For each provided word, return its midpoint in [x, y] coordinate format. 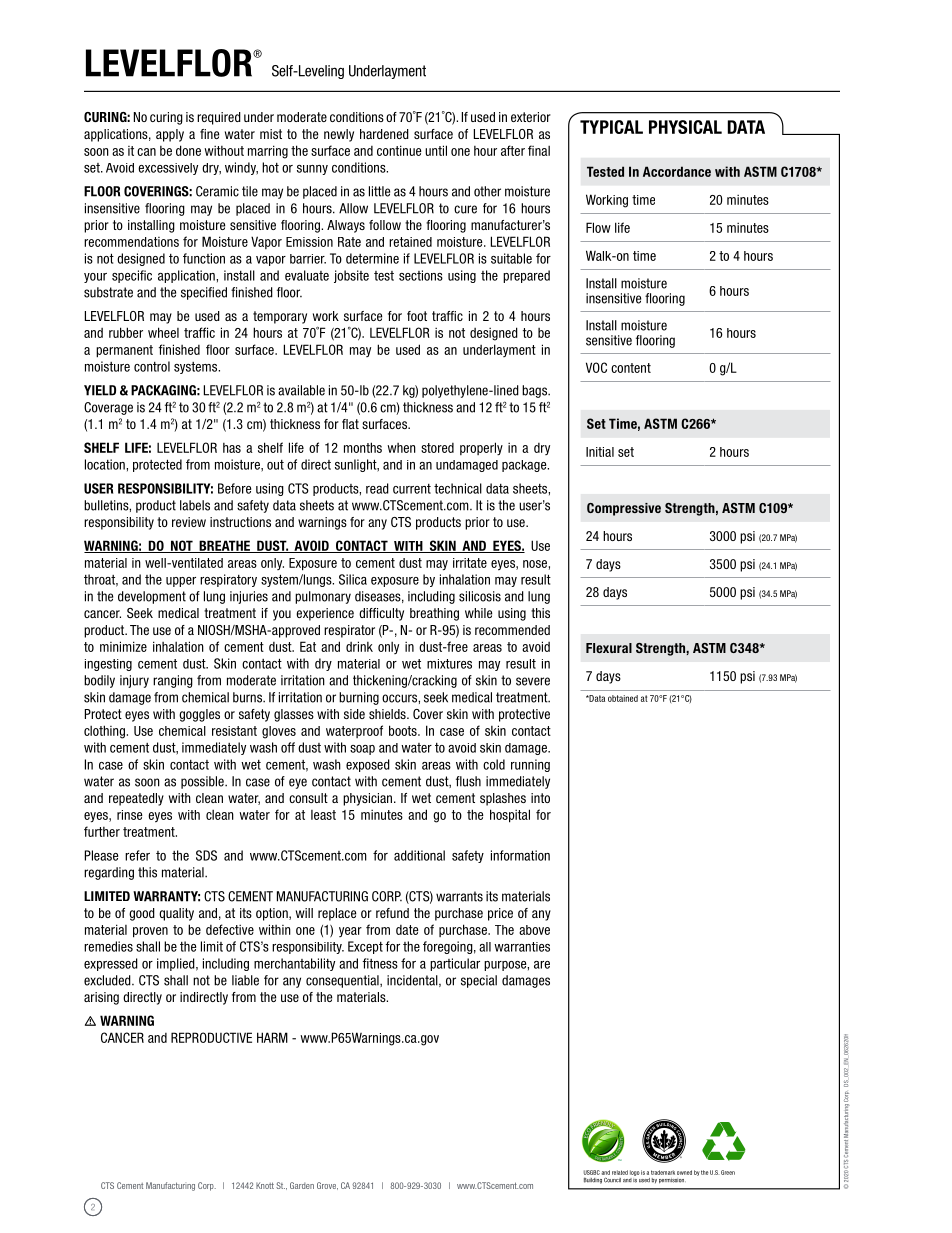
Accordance [677, 171]
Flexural [609, 648]
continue [399, 150]
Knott [265, 1185]
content [631, 368]
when [401, 448]
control [152, 366]
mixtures [449, 664]
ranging [173, 681]
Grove [327, 1186]
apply [170, 135]
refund [392, 913]
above [534, 930]
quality [176, 914]
